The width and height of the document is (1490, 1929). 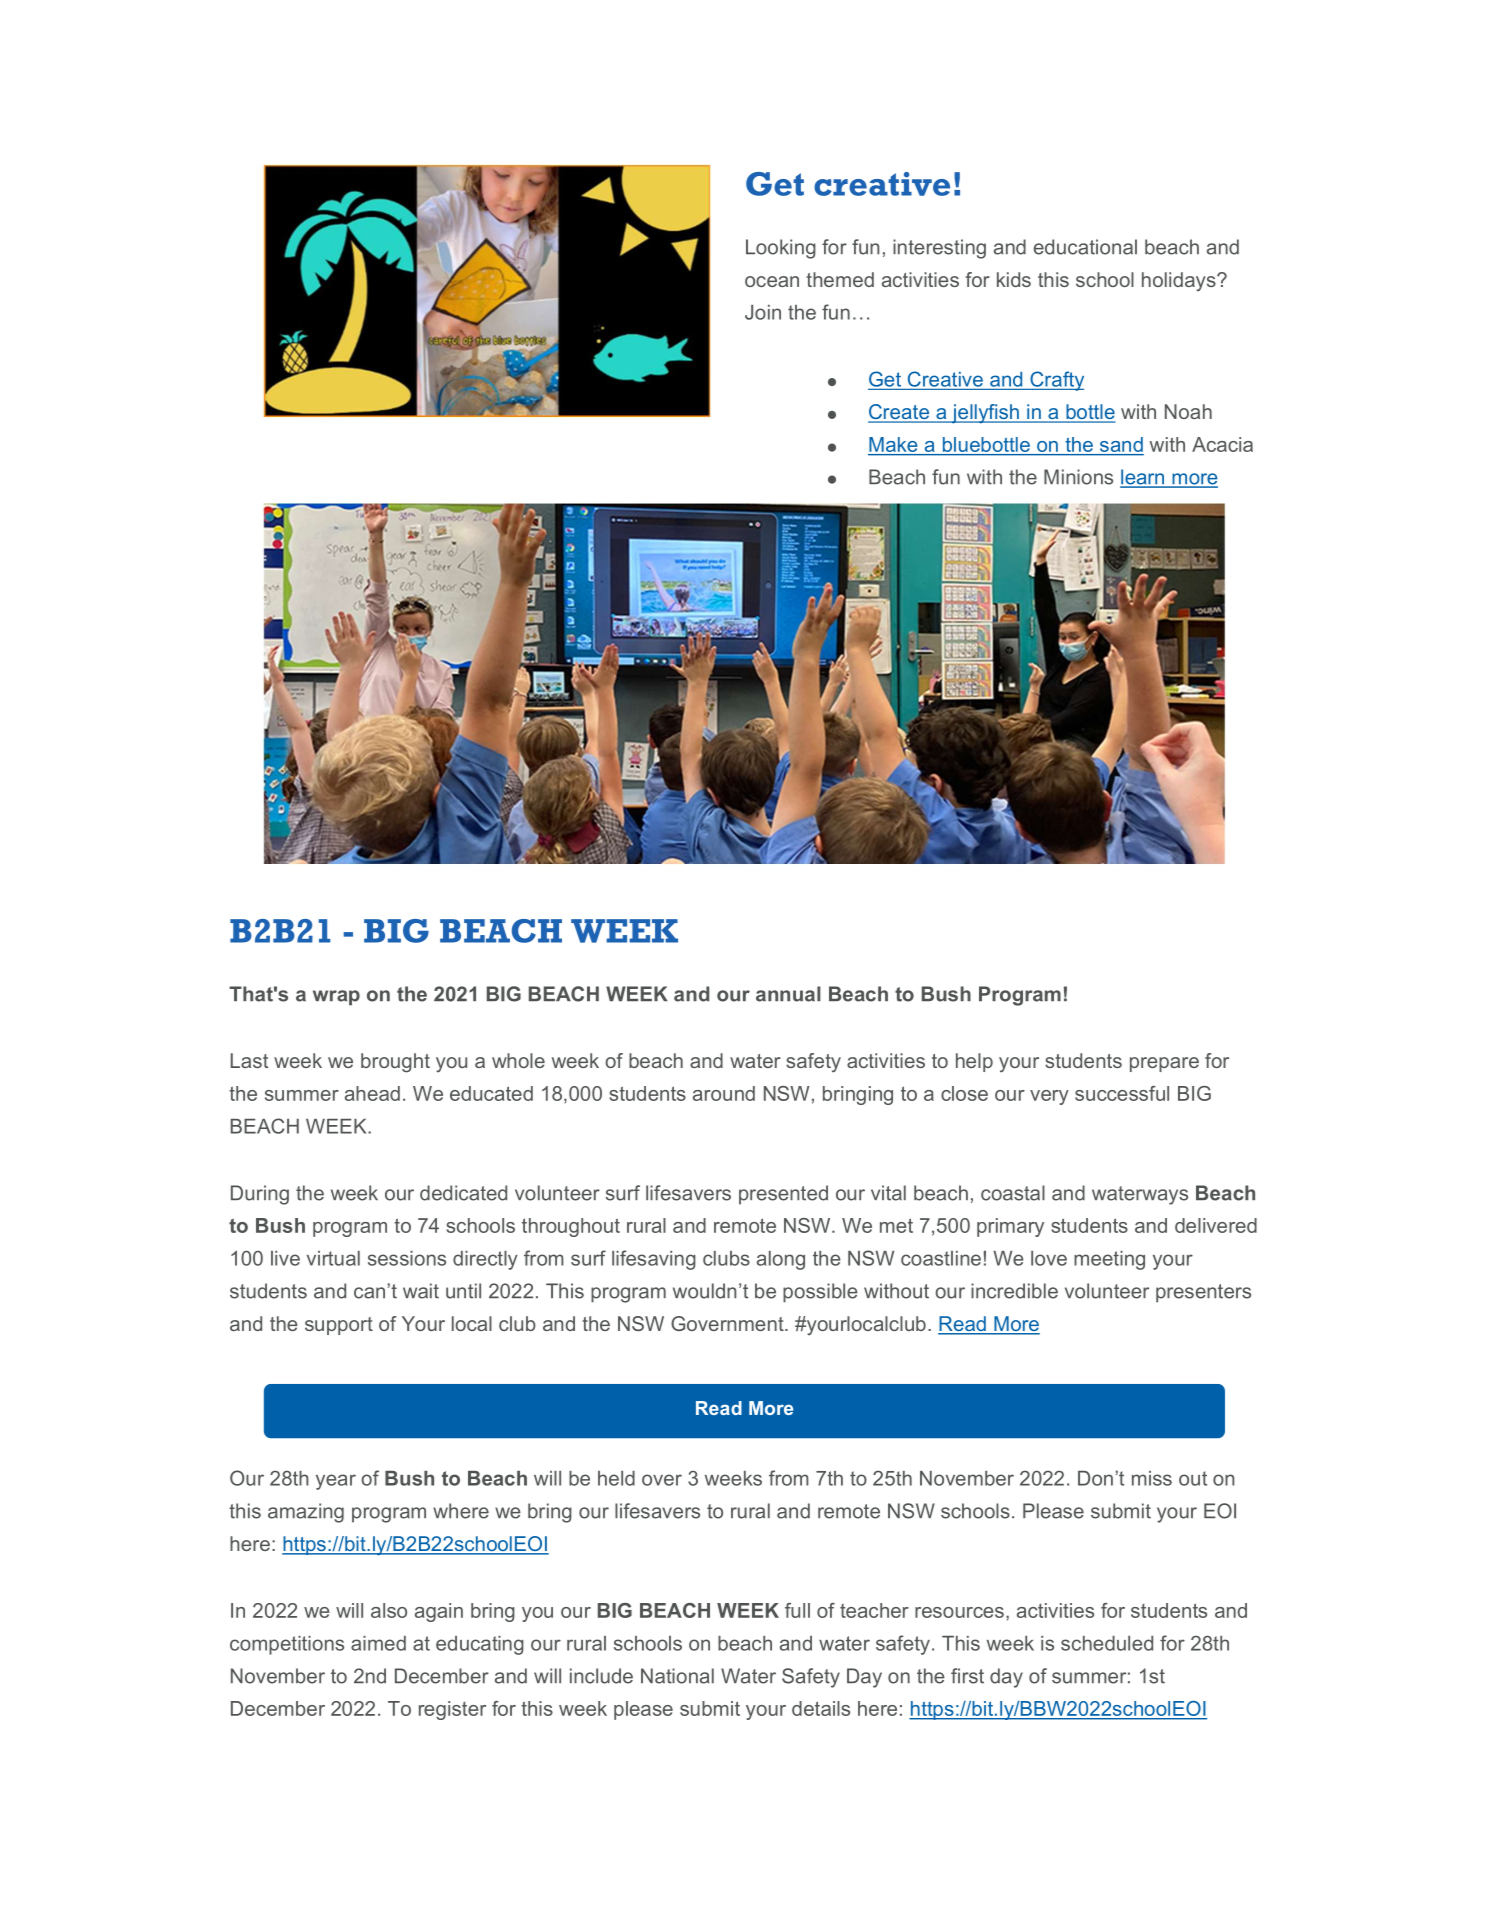 I want to click on scheduled, so click(x=1107, y=1643).
